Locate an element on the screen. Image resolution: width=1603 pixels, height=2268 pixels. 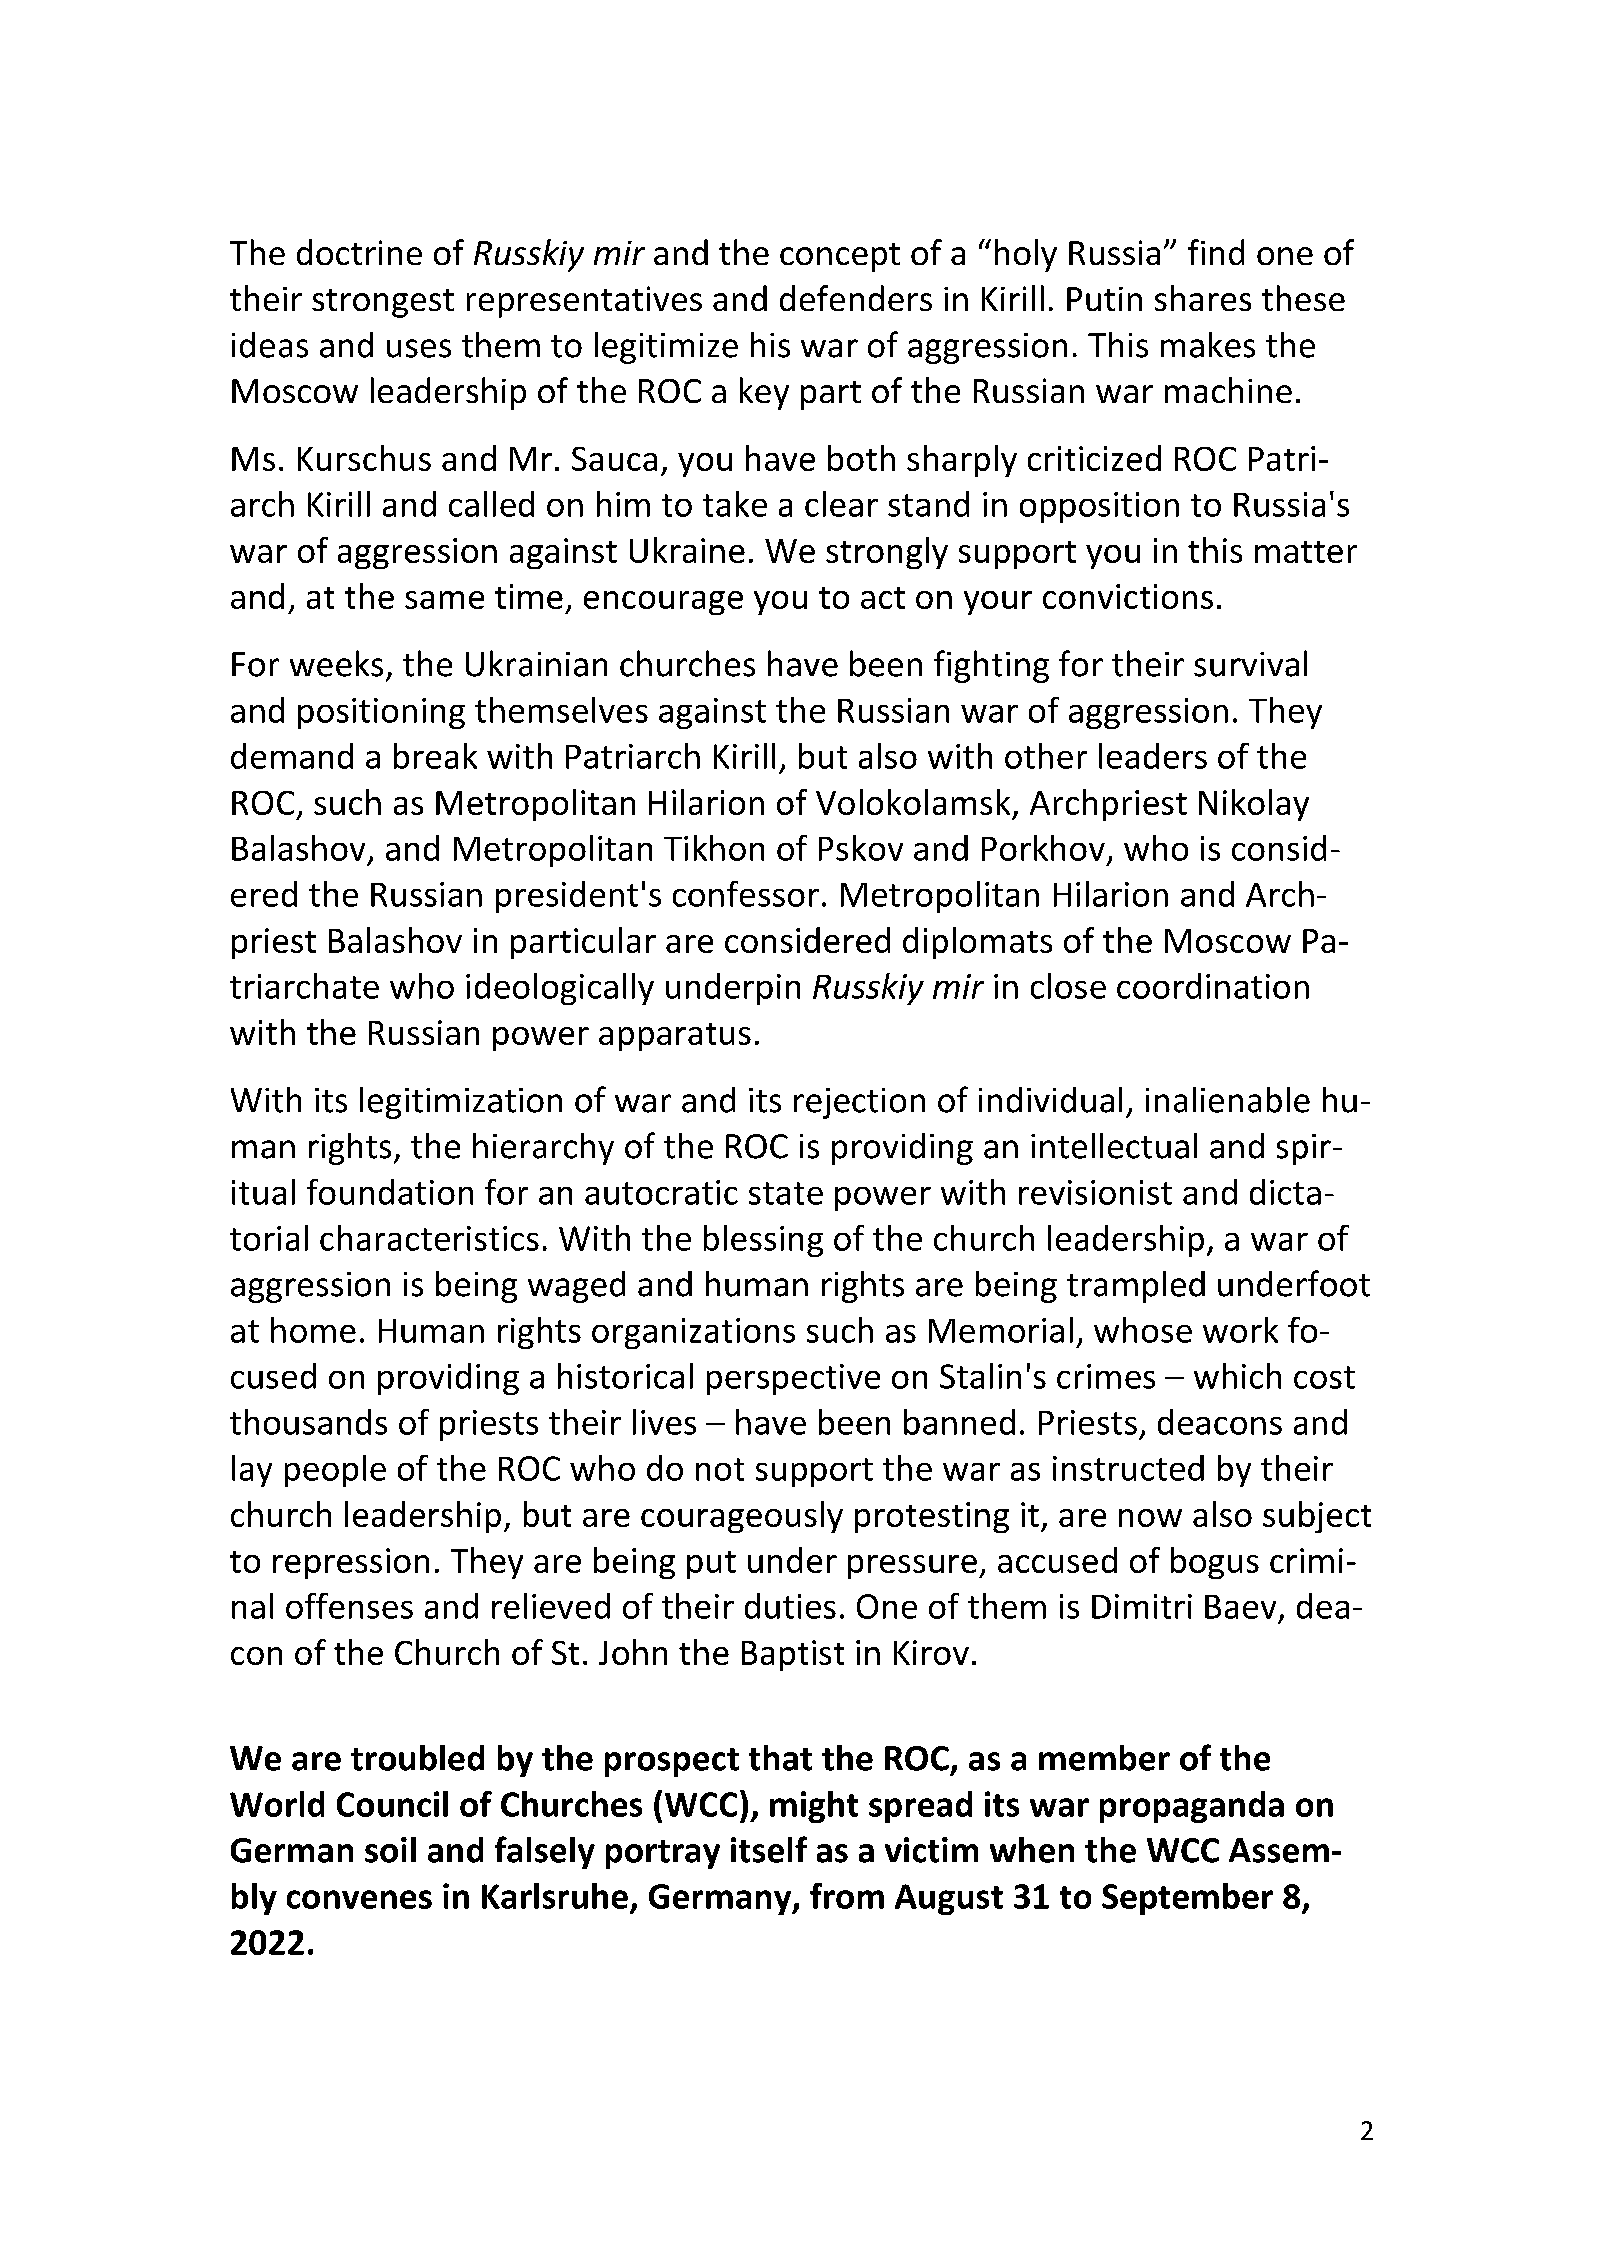
ideologically is located at coordinates (560, 989).
